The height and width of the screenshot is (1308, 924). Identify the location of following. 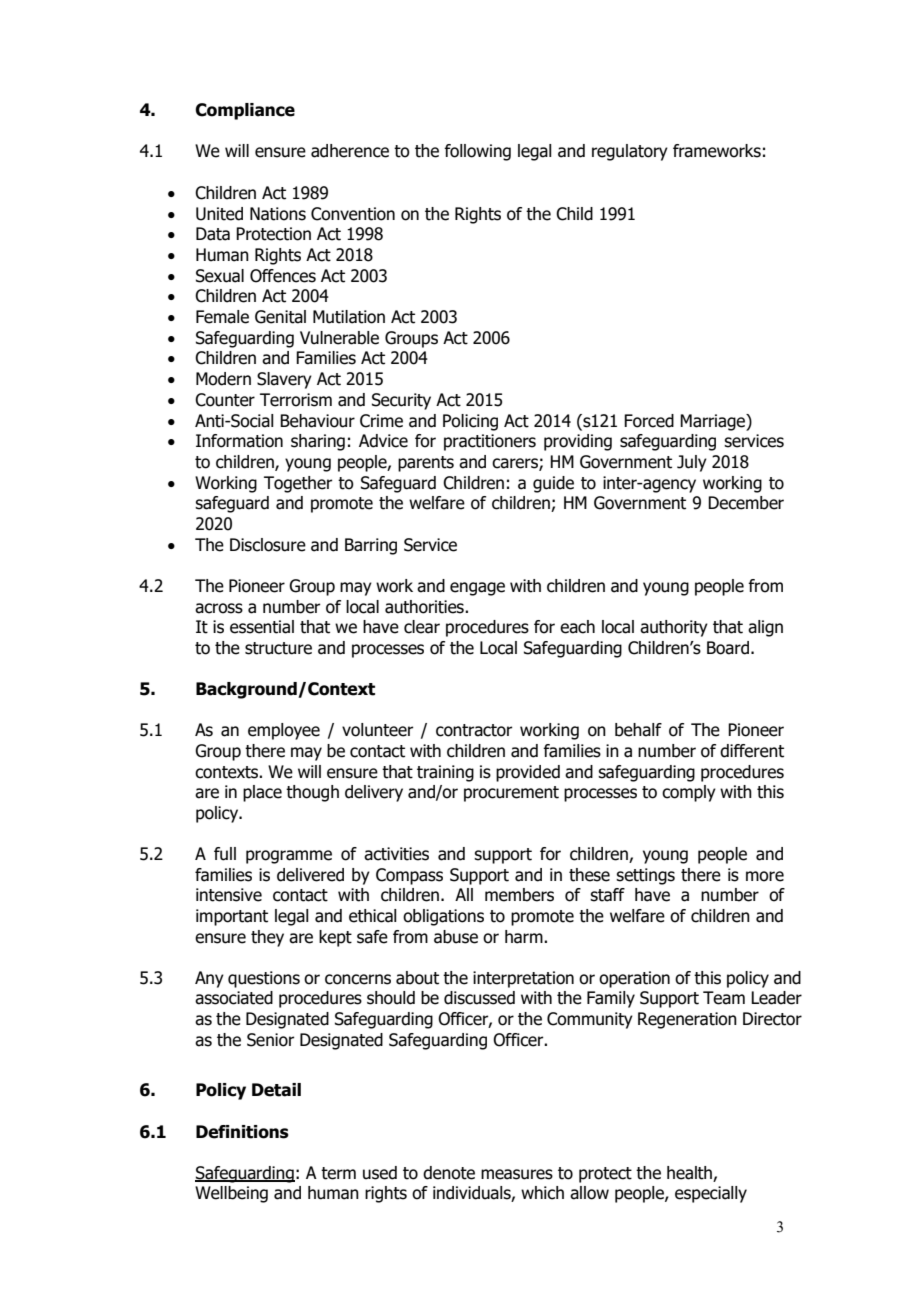
(477, 152).
